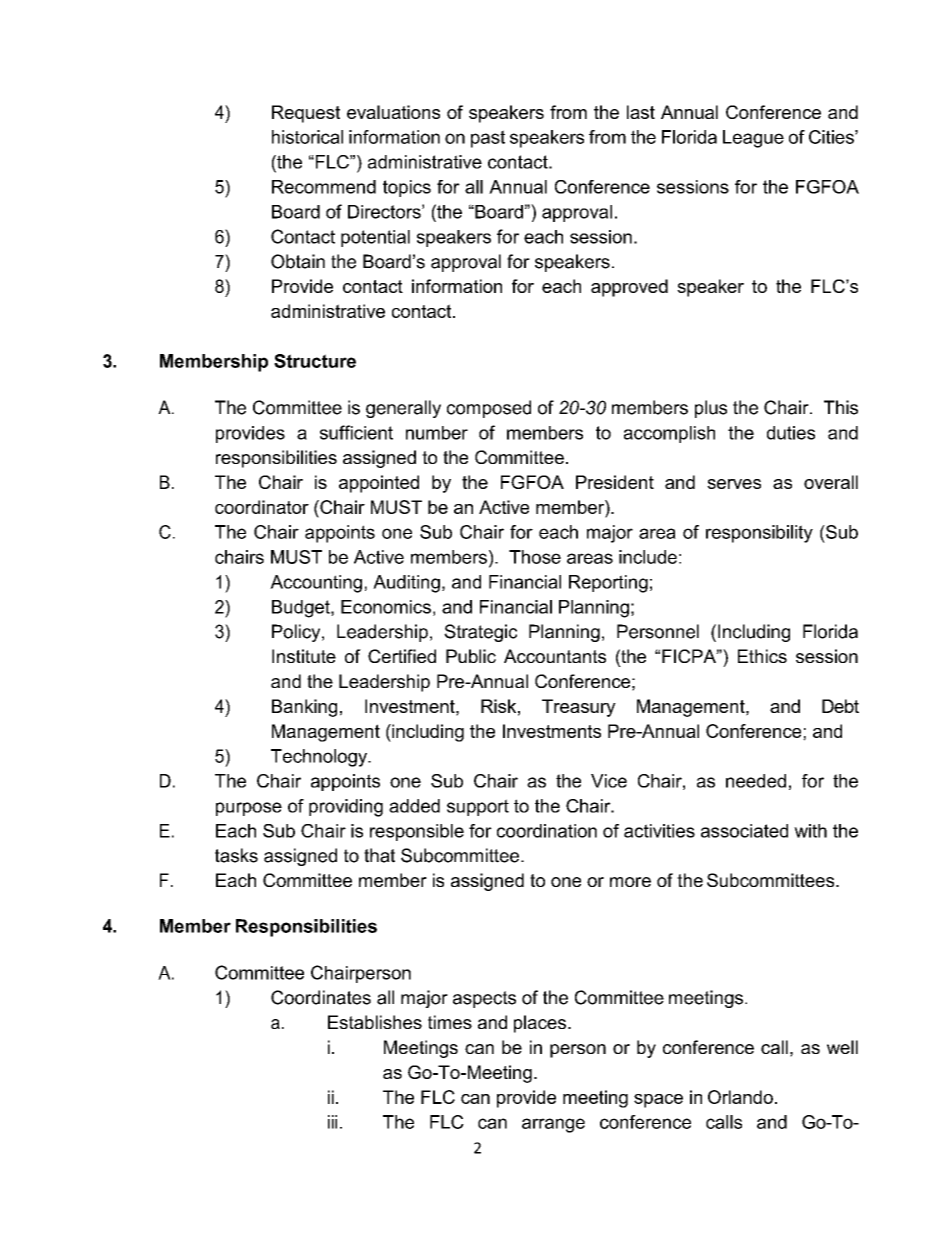 The width and height of the screenshot is (952, 1233). I want to click on composed, so click(489, 409).
